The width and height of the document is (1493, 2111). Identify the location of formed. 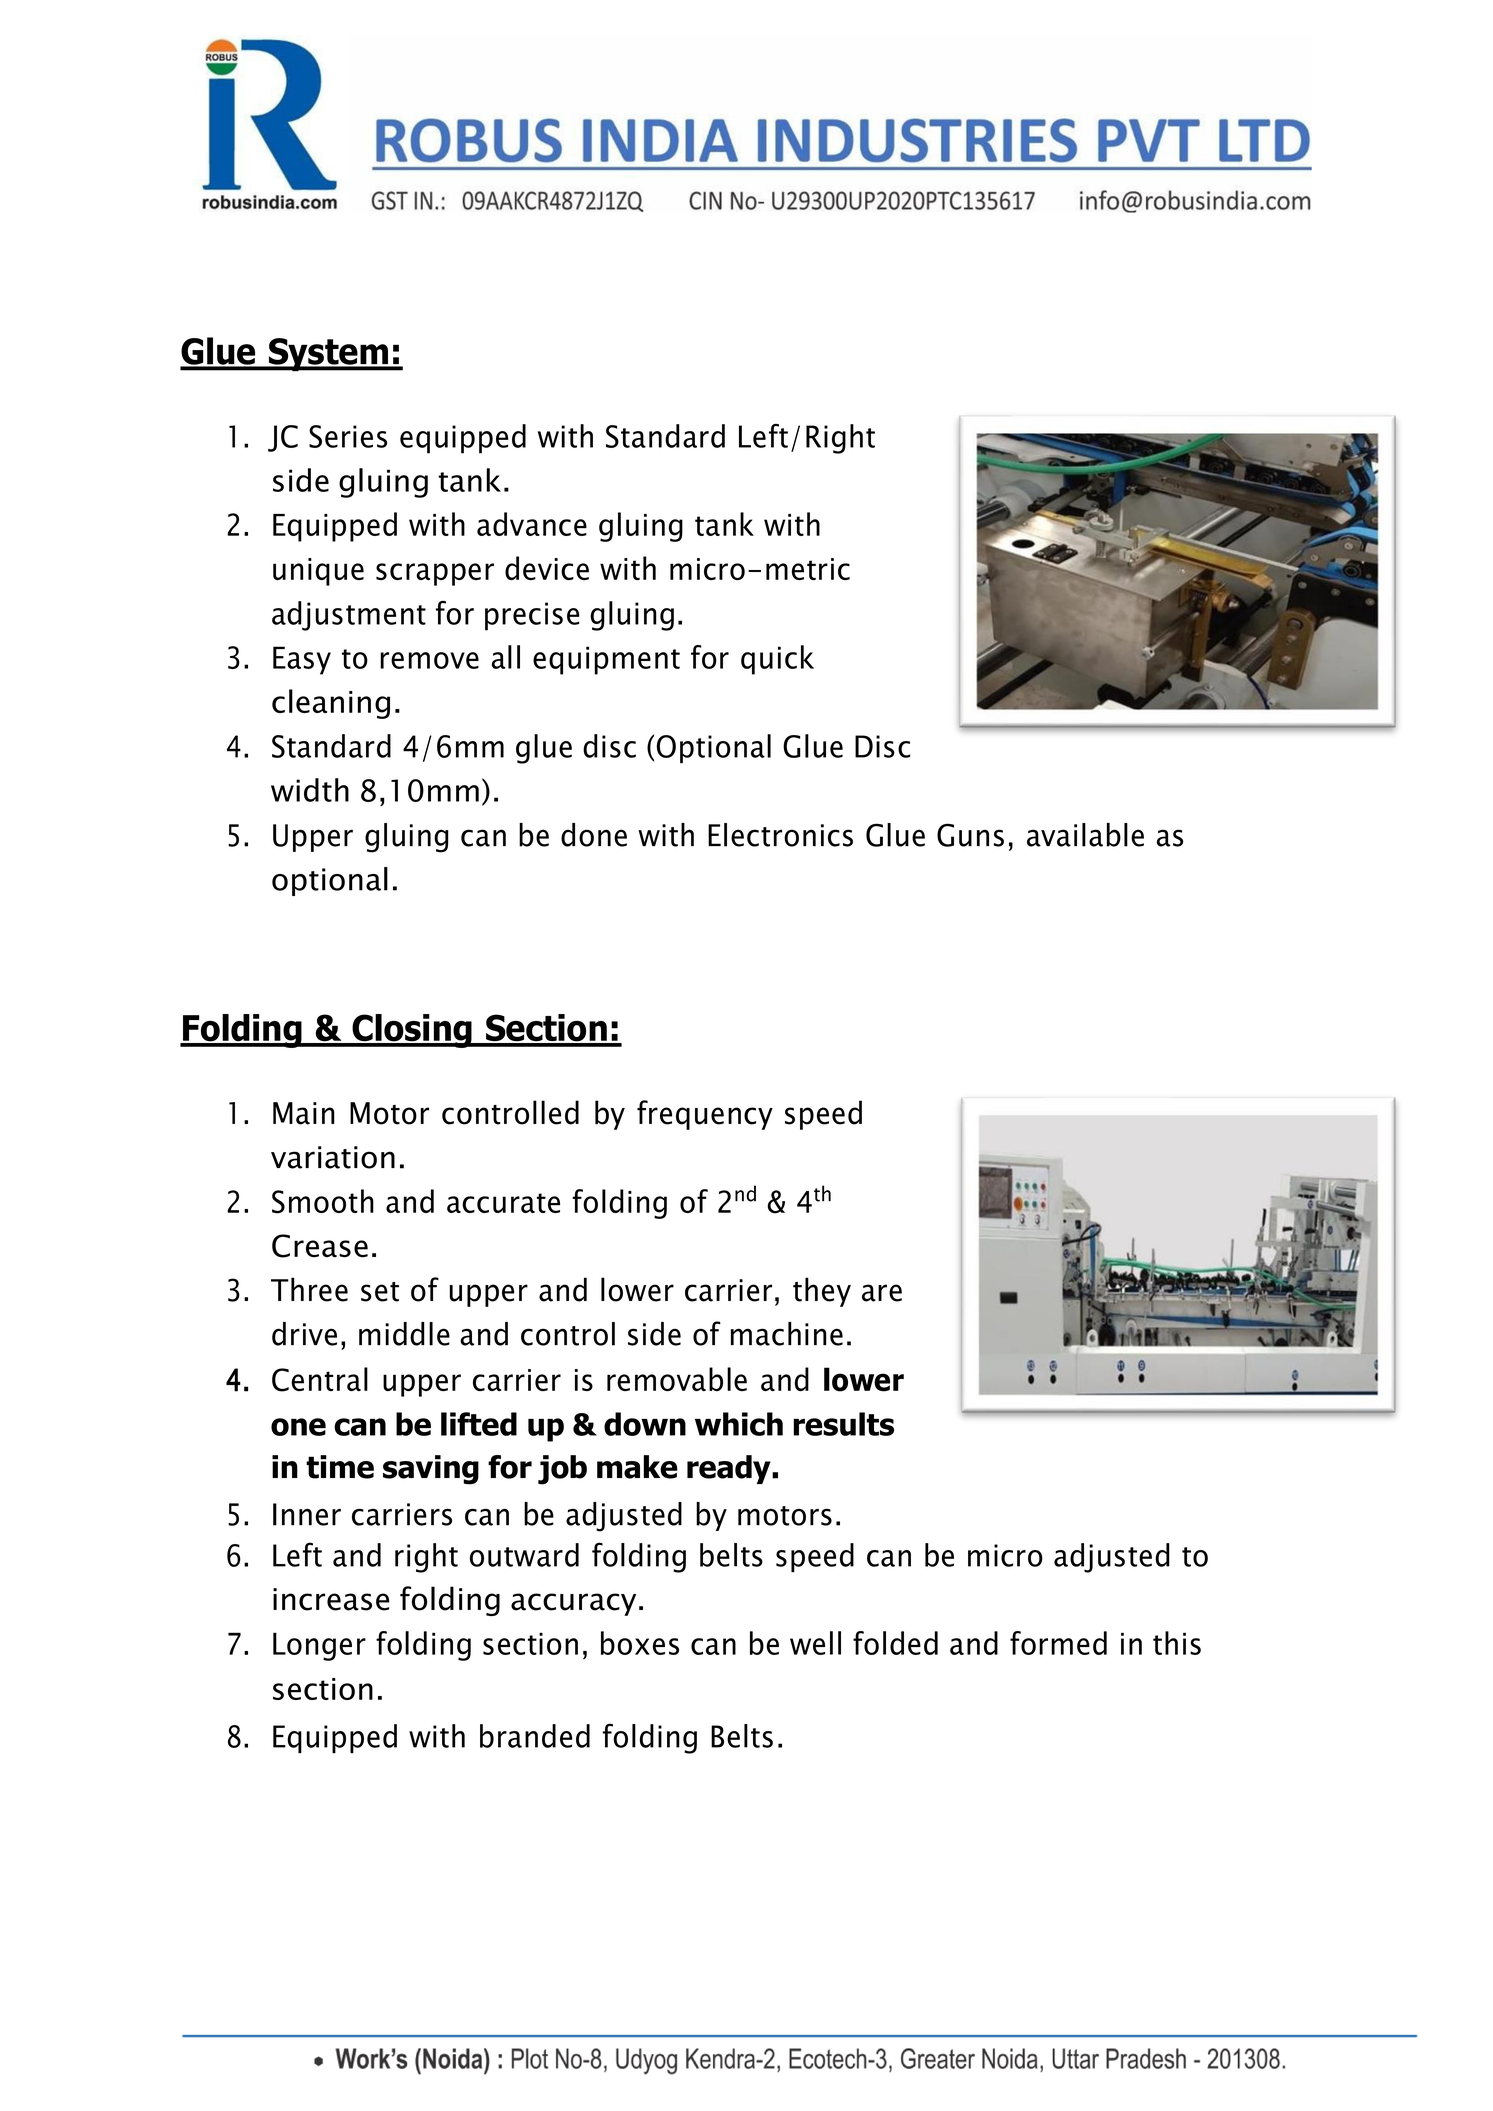
(1058, 1643).
